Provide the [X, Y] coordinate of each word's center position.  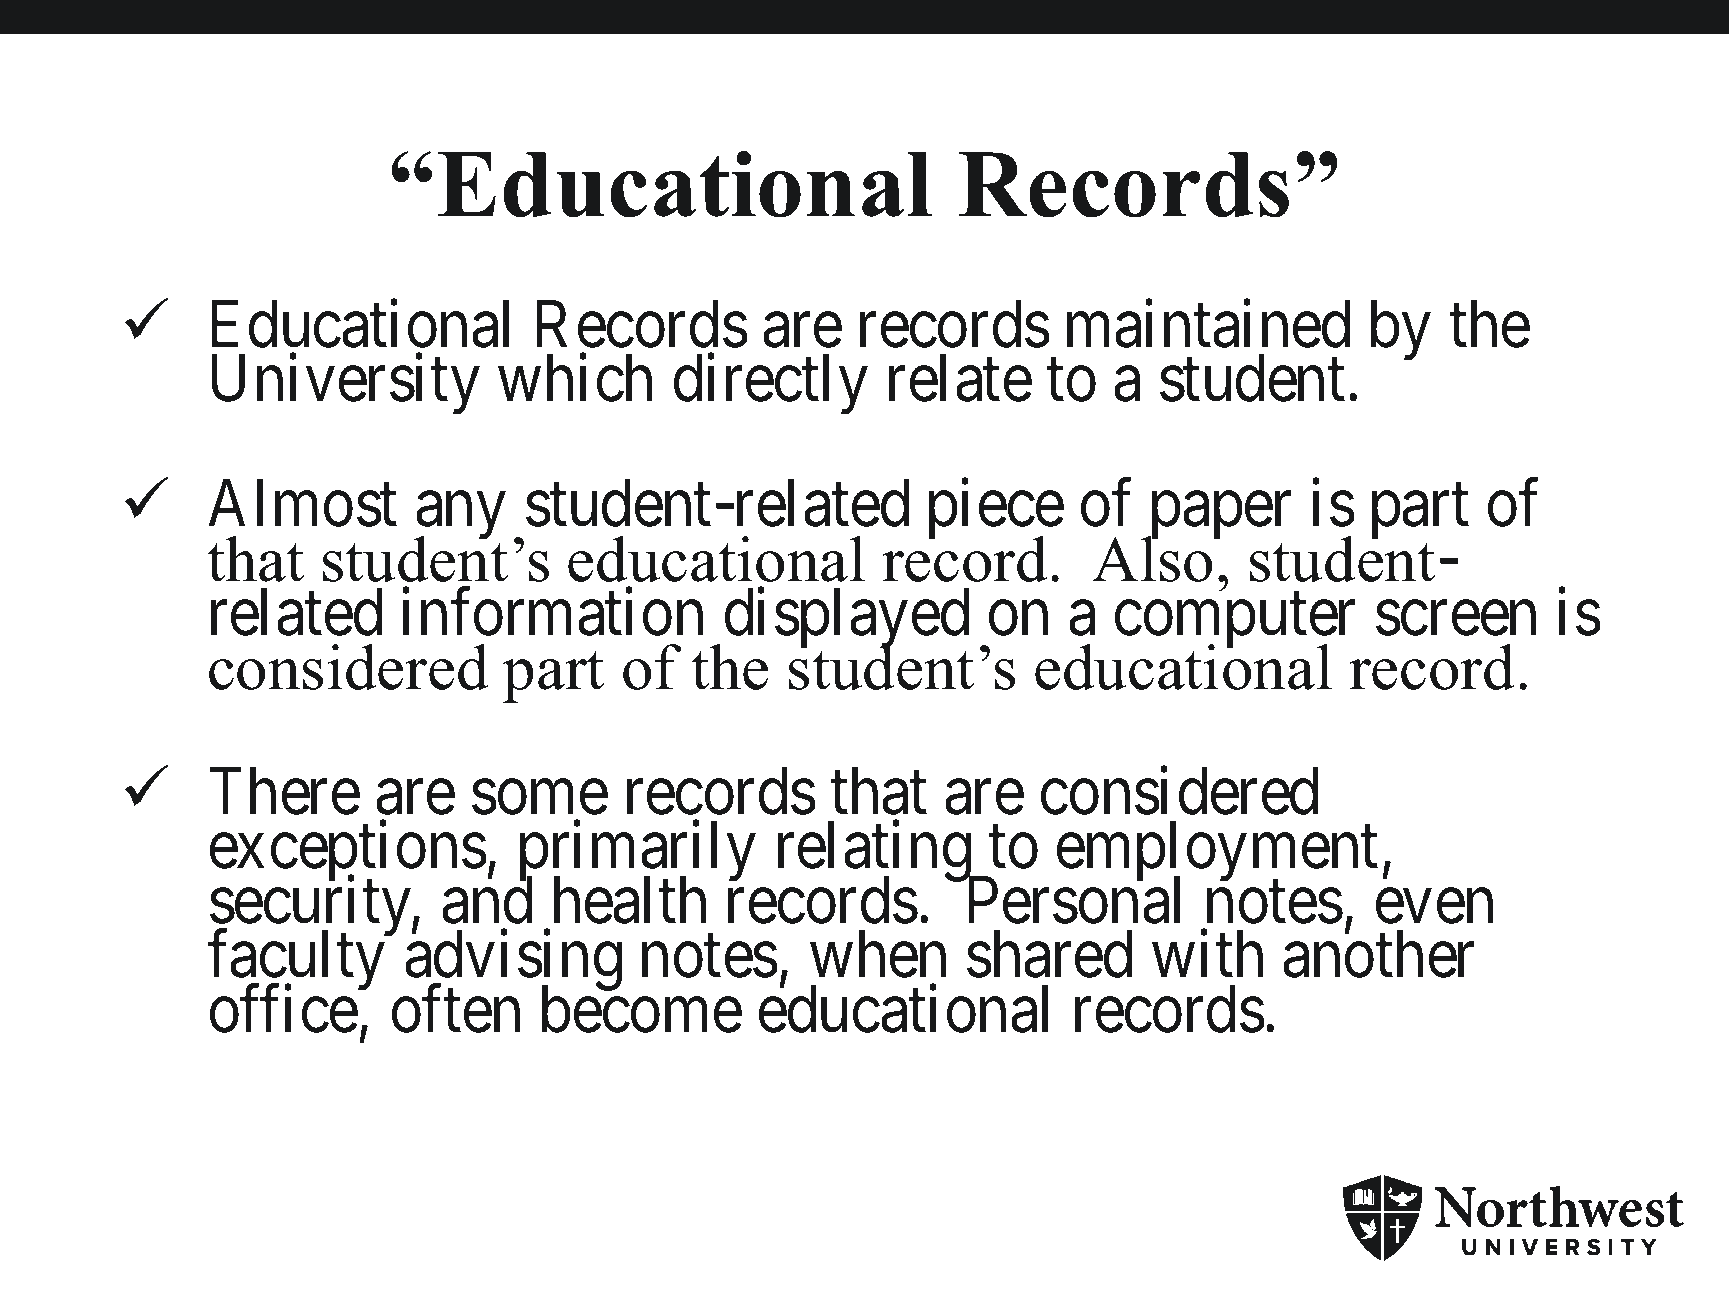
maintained [1208, 324]
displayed [847, 620]
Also [1153, 557]
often [456, 1009]
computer [1235, 623]
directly [771, 385]
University [346, 385]
